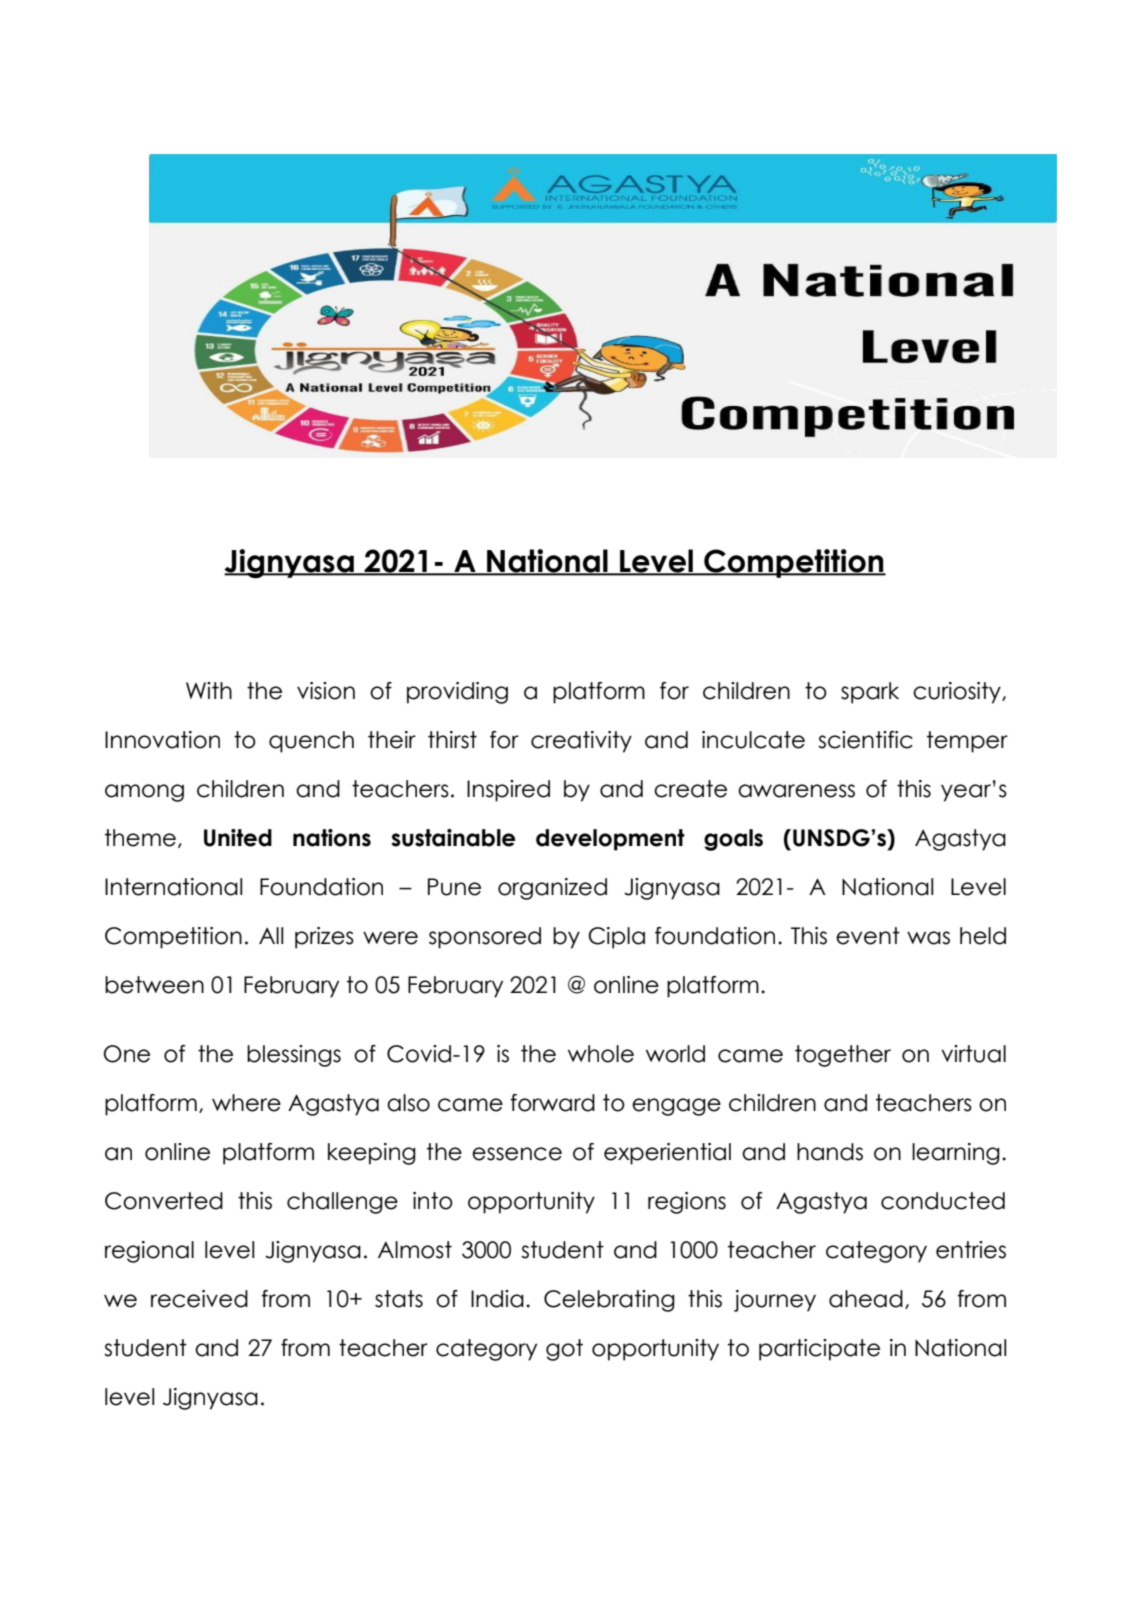 This screenshot has width=1135, height=1604. I want to click on creativity, so click(581, 742).
